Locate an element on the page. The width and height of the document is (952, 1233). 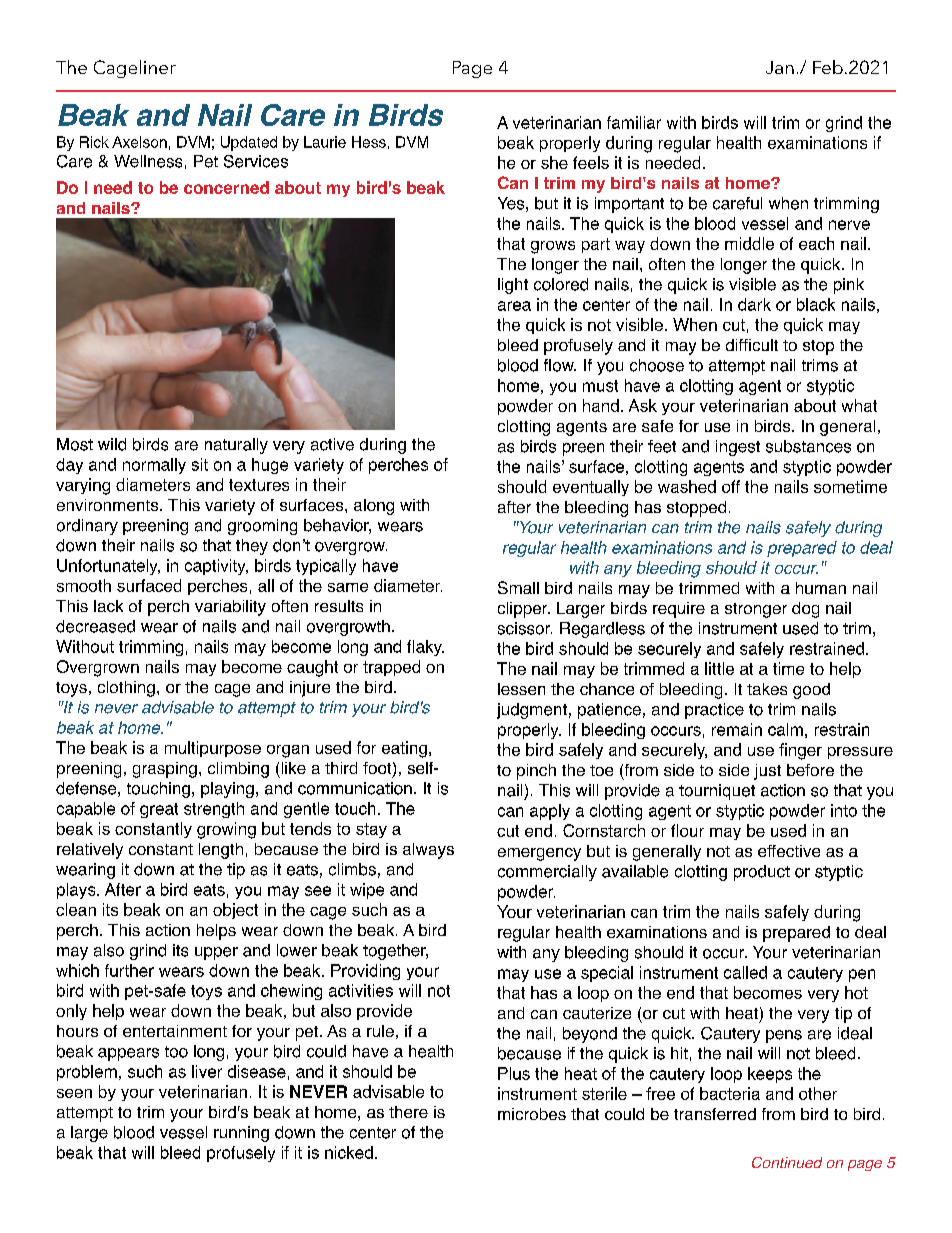
there is located at coordinates (408, 1112).
